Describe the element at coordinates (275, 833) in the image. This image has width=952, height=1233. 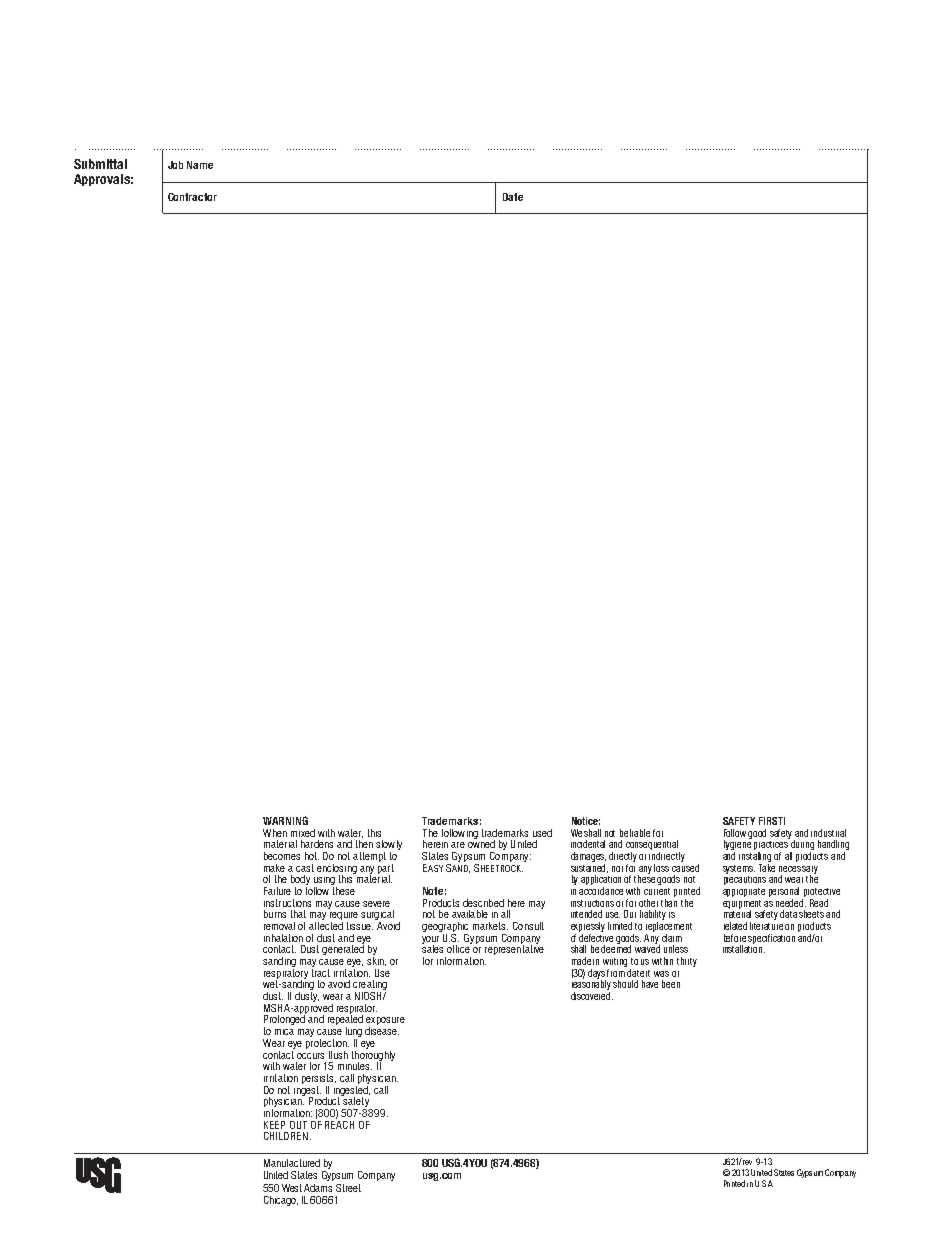
I see `When` at that location.
